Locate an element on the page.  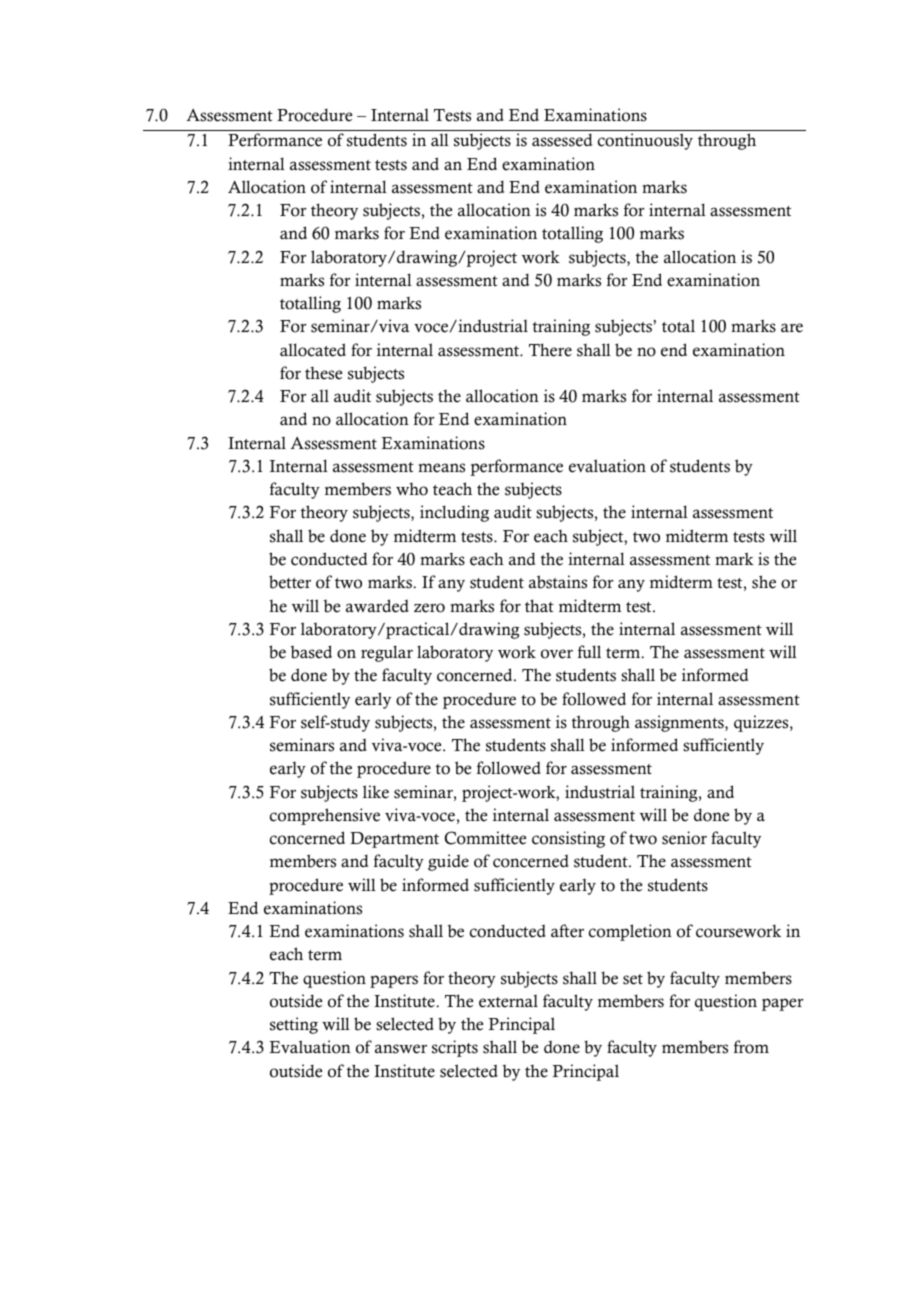
these is located at coordinates (323, 373).
